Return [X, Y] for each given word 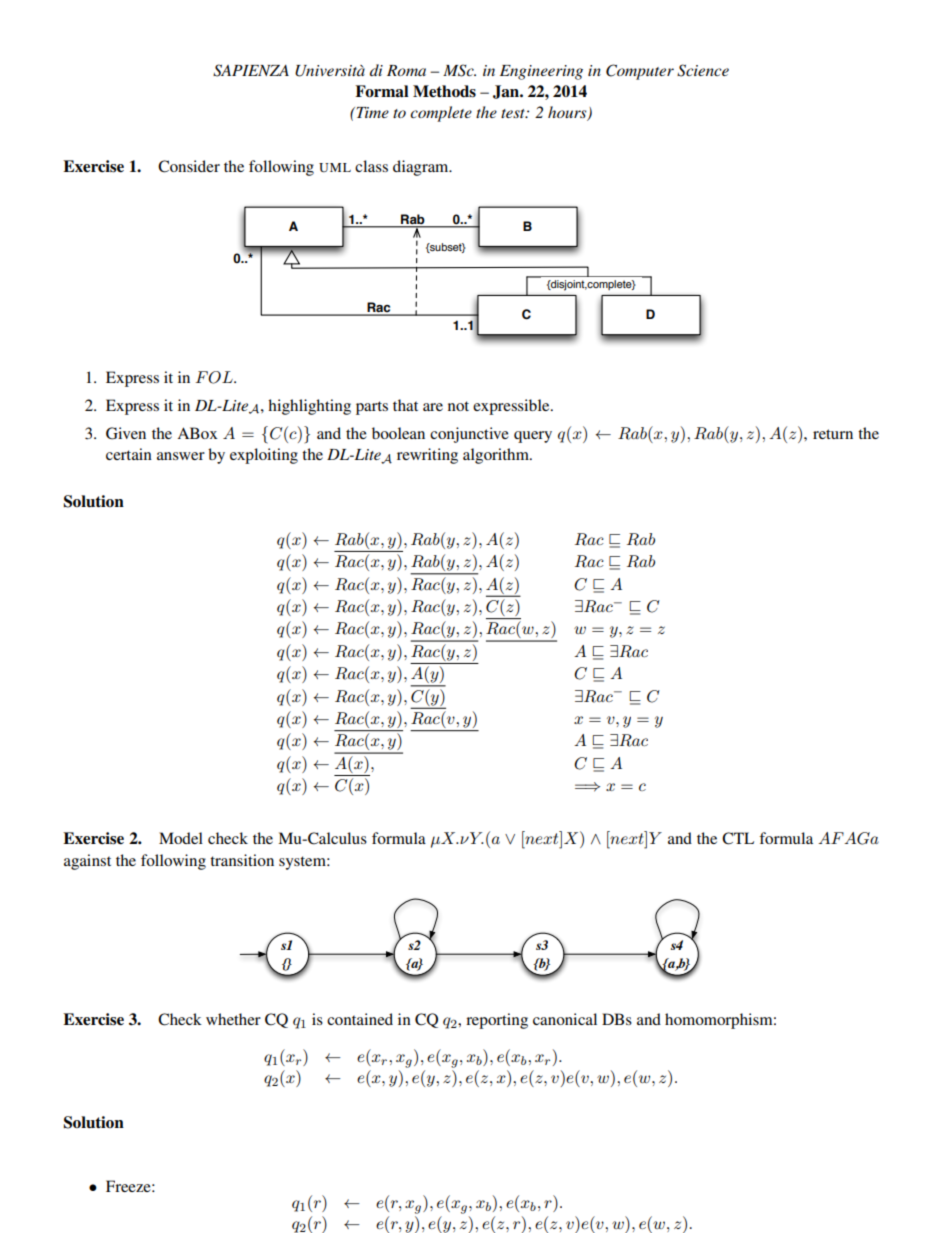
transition [242, 860]
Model [181, 838]
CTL [738, 838]
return [833, 434]
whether [233, 1019]
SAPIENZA [251, 70]
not [458, 406]
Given [126, 433]
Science [703, 70]
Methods [444, 91]
